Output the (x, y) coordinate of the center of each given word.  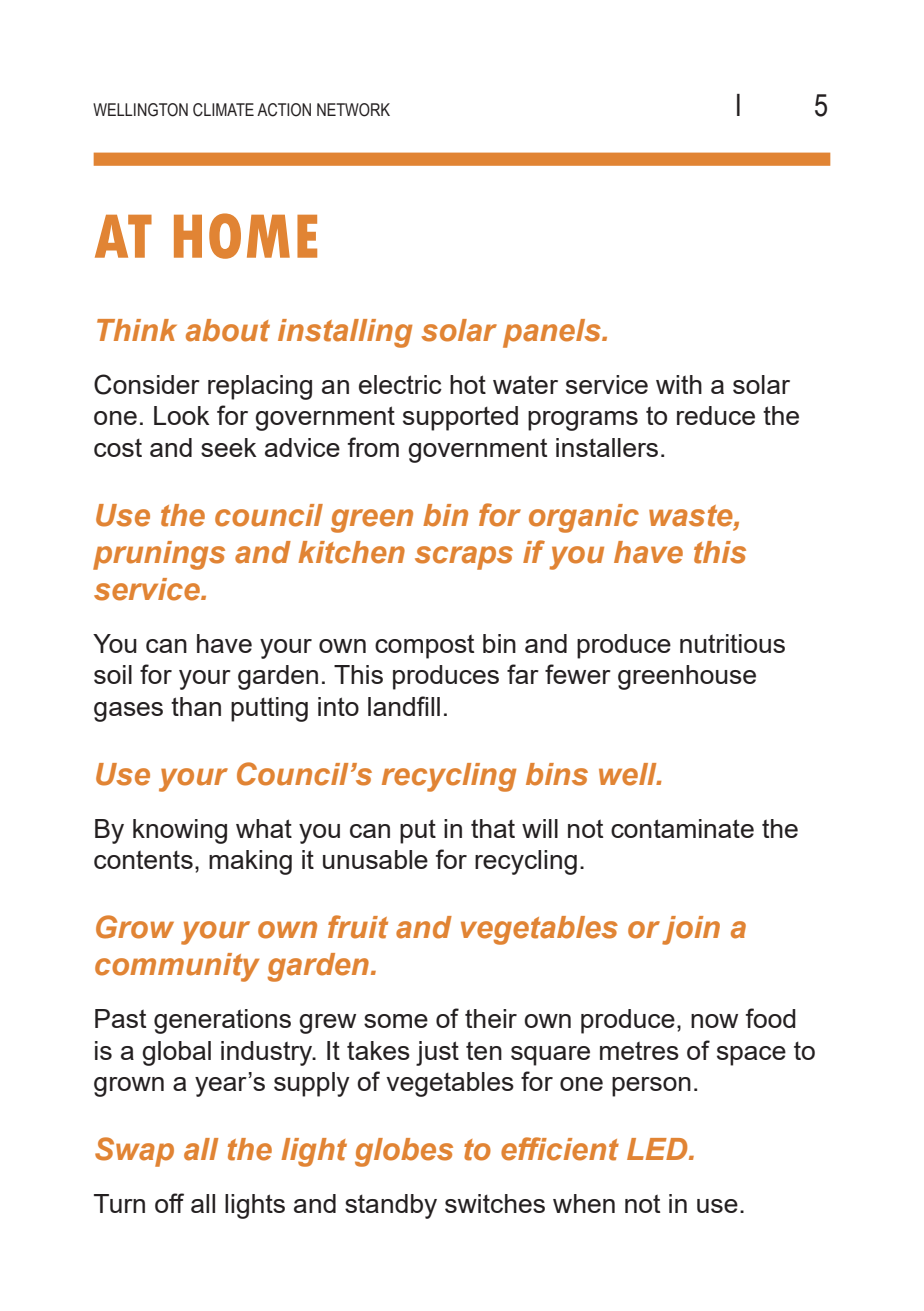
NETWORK (353, 110)
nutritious (732, 643)
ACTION (284, 110)
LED (658, 1149)
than (196, 706)
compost (424, 646)
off (169, 1203)
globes (404, 1152)
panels (553, 333)
